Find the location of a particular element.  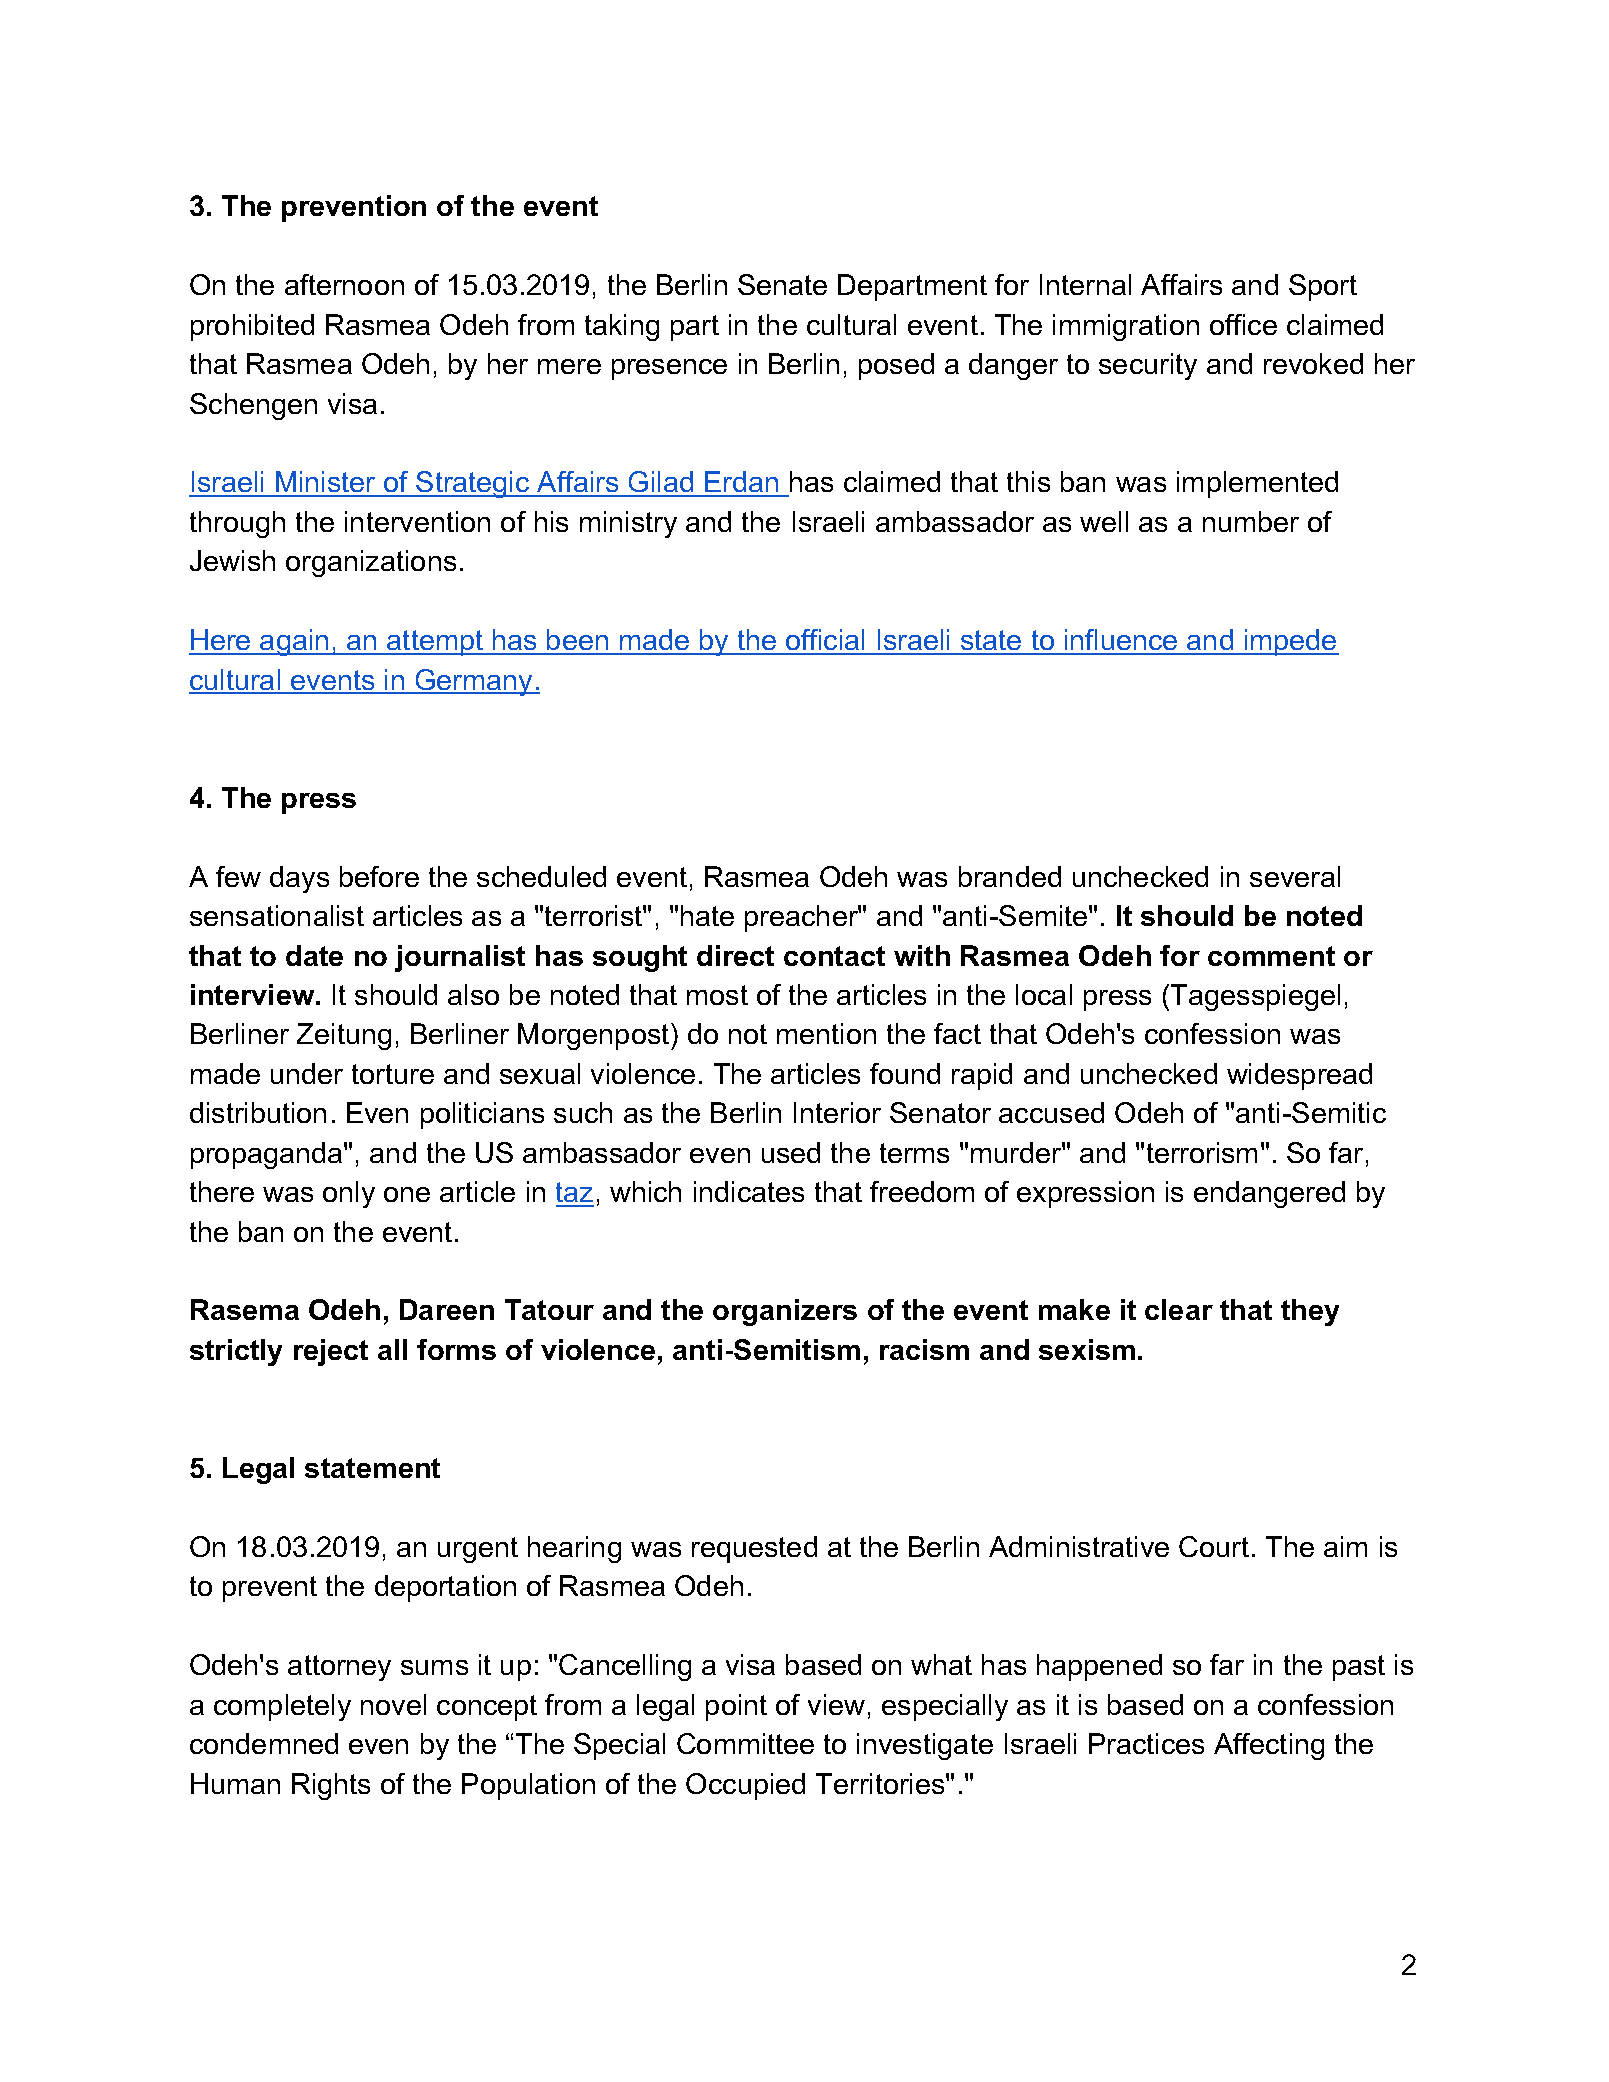

Senate is located at coordinates (782, 284).
